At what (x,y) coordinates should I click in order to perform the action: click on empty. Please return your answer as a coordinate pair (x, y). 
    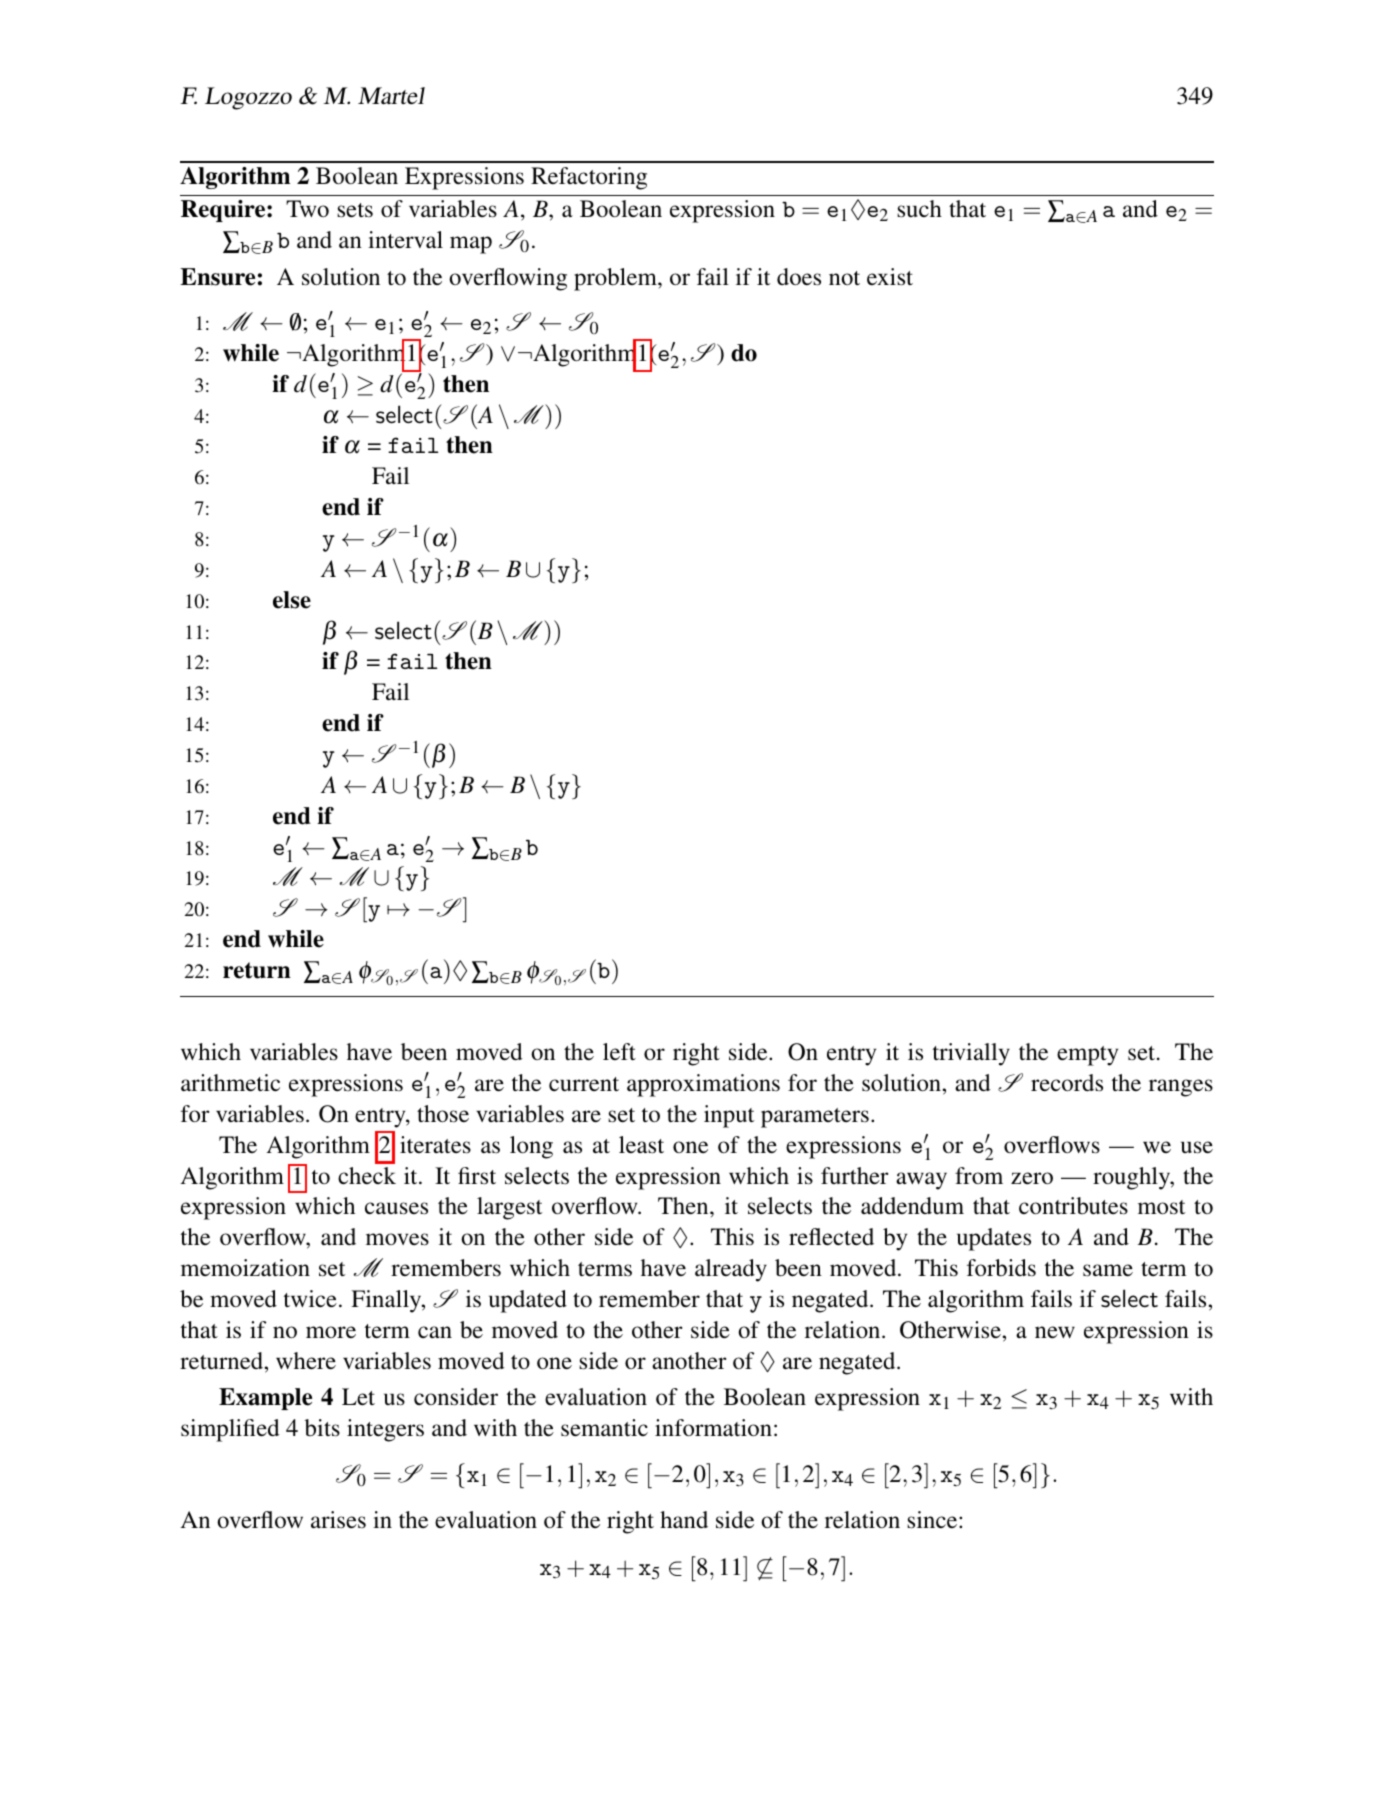
    Looking at the image, I should click on (1087, 1056).
